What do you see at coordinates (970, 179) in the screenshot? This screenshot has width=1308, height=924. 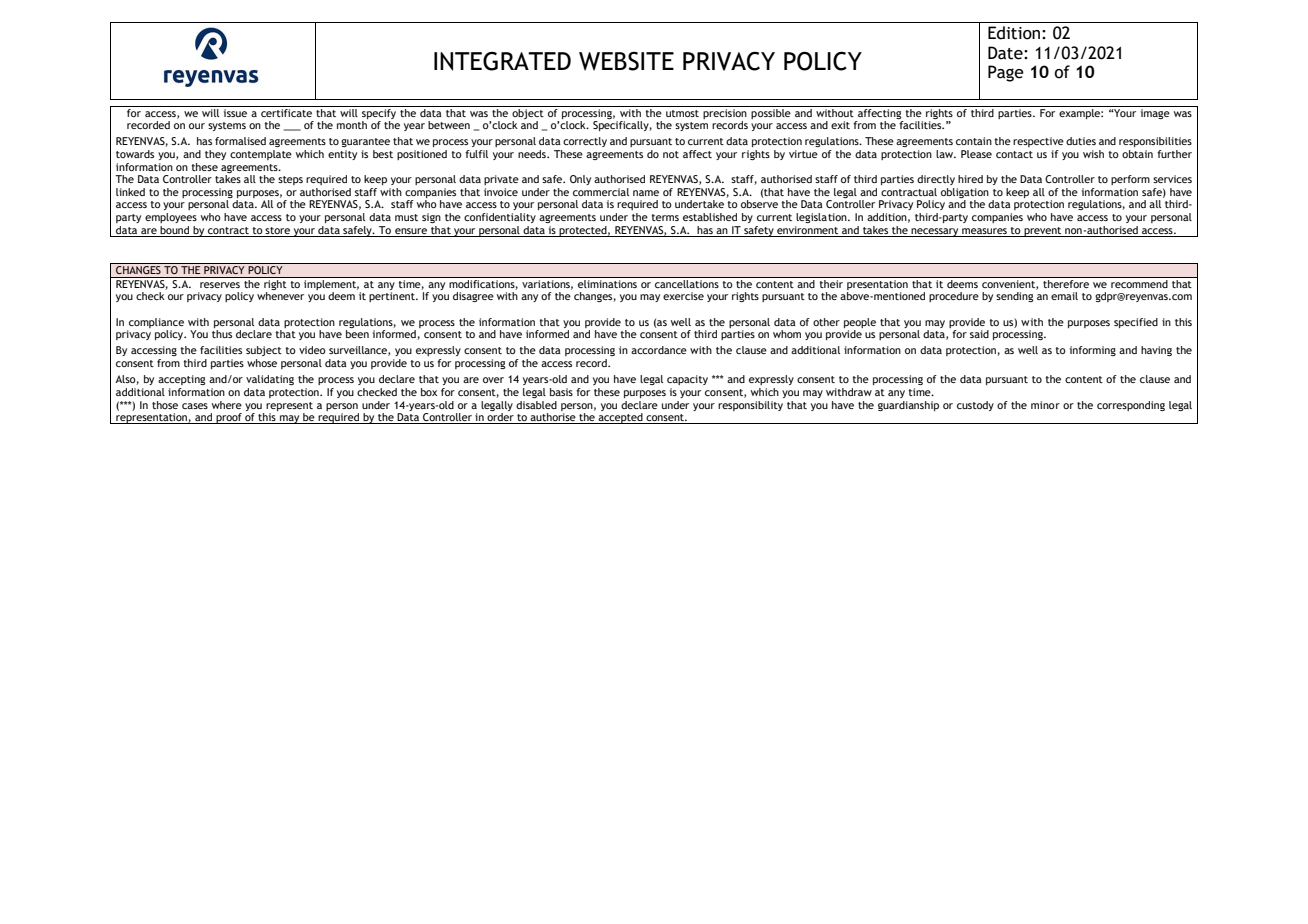 I see `hired` at bounding box center [970, 179].
